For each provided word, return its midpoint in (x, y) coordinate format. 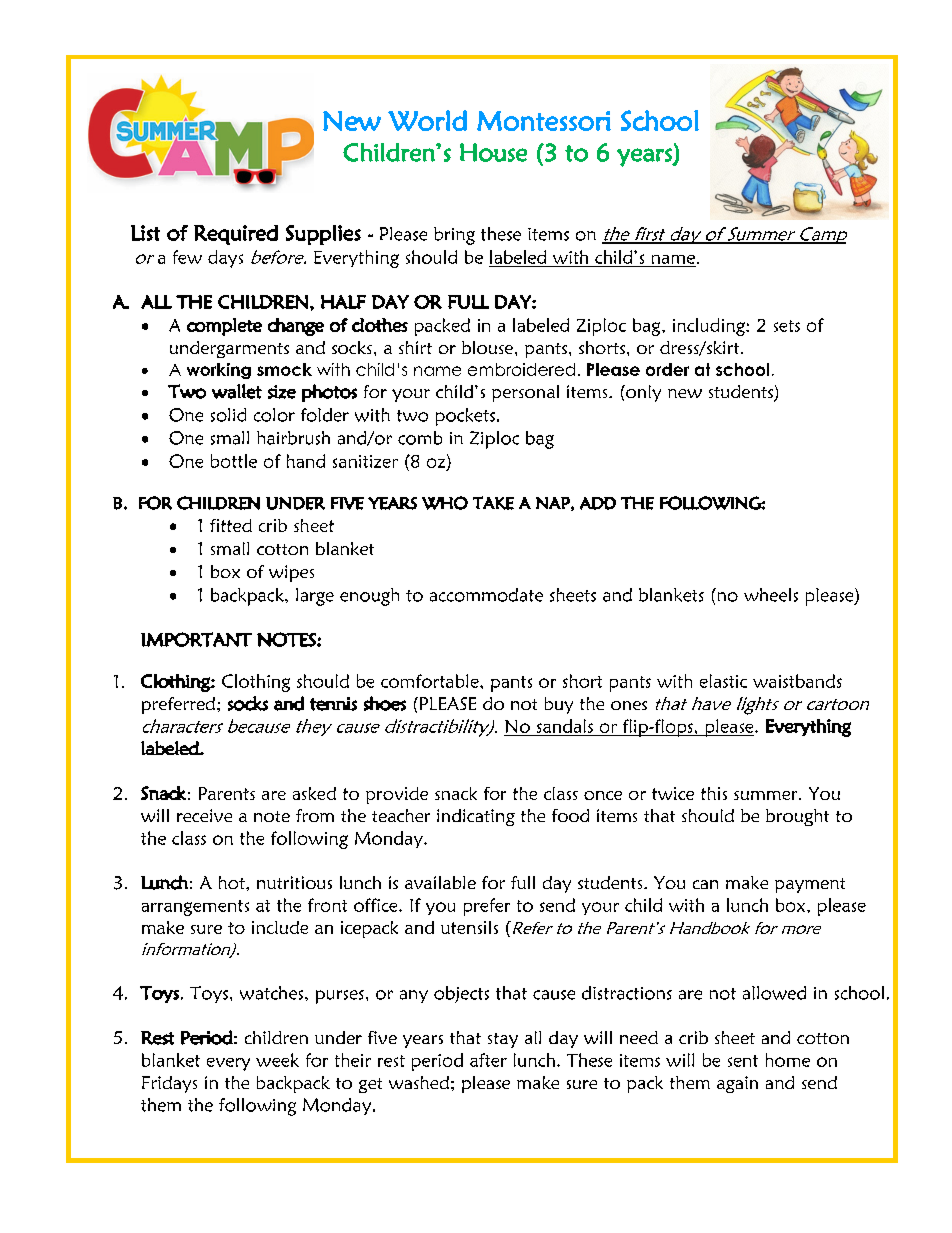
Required (236, 235)
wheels (771, 595)
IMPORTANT (196, 639)
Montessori (544, 121)
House (493, 152)
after (488, 1060)
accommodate (486, 595)
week (277, 1060)
